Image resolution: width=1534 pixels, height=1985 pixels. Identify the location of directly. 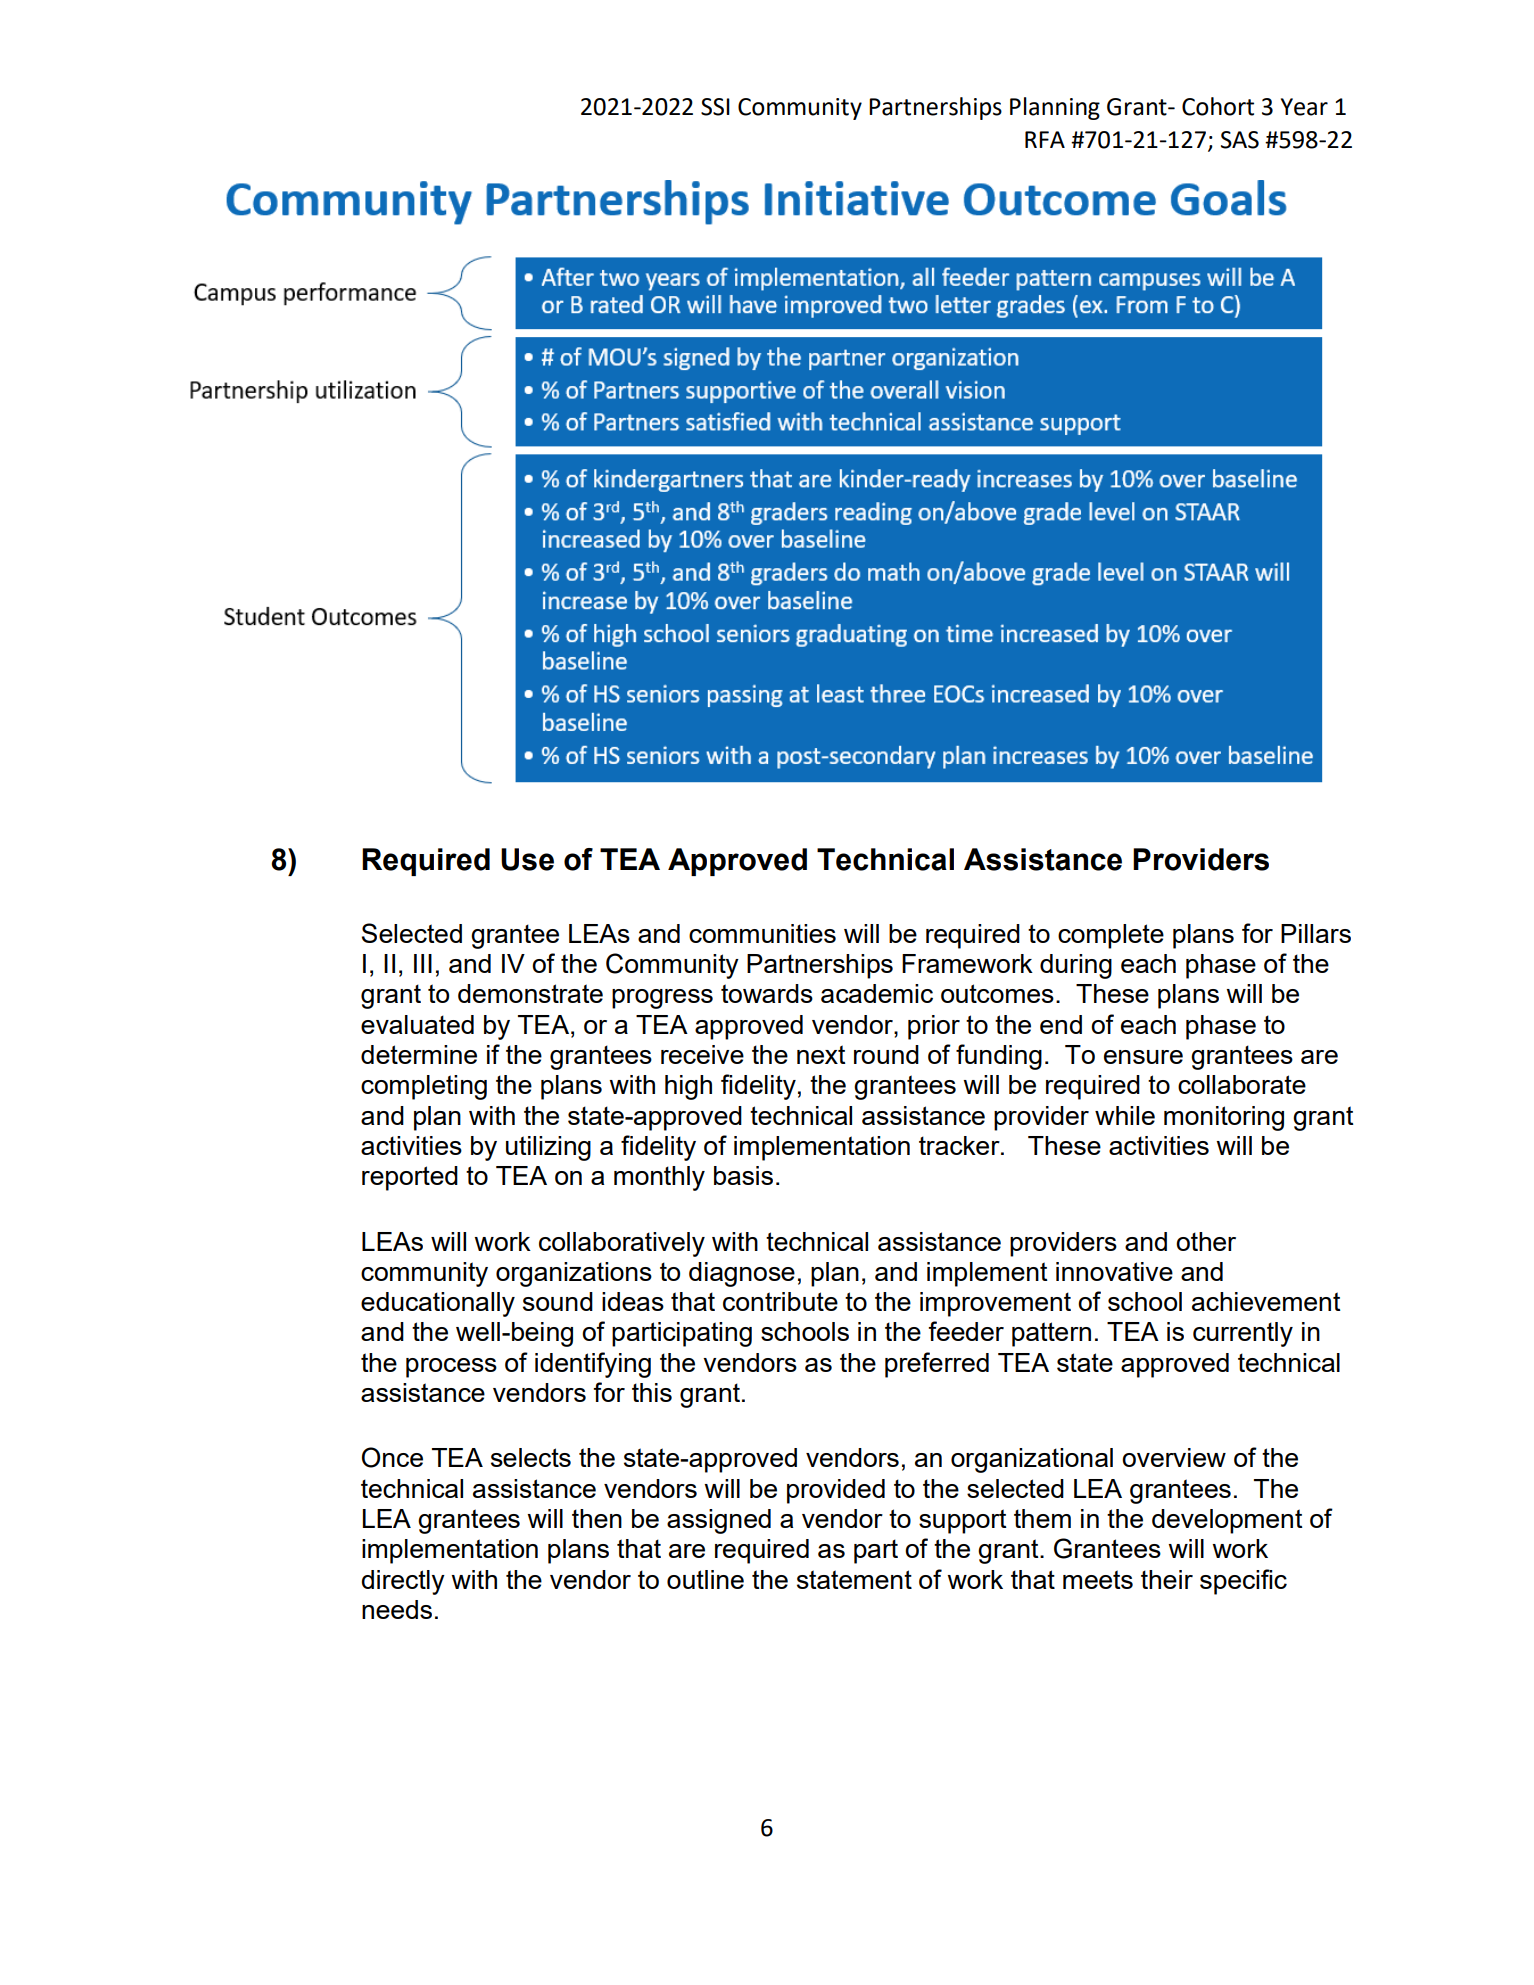
(403, 1582).
